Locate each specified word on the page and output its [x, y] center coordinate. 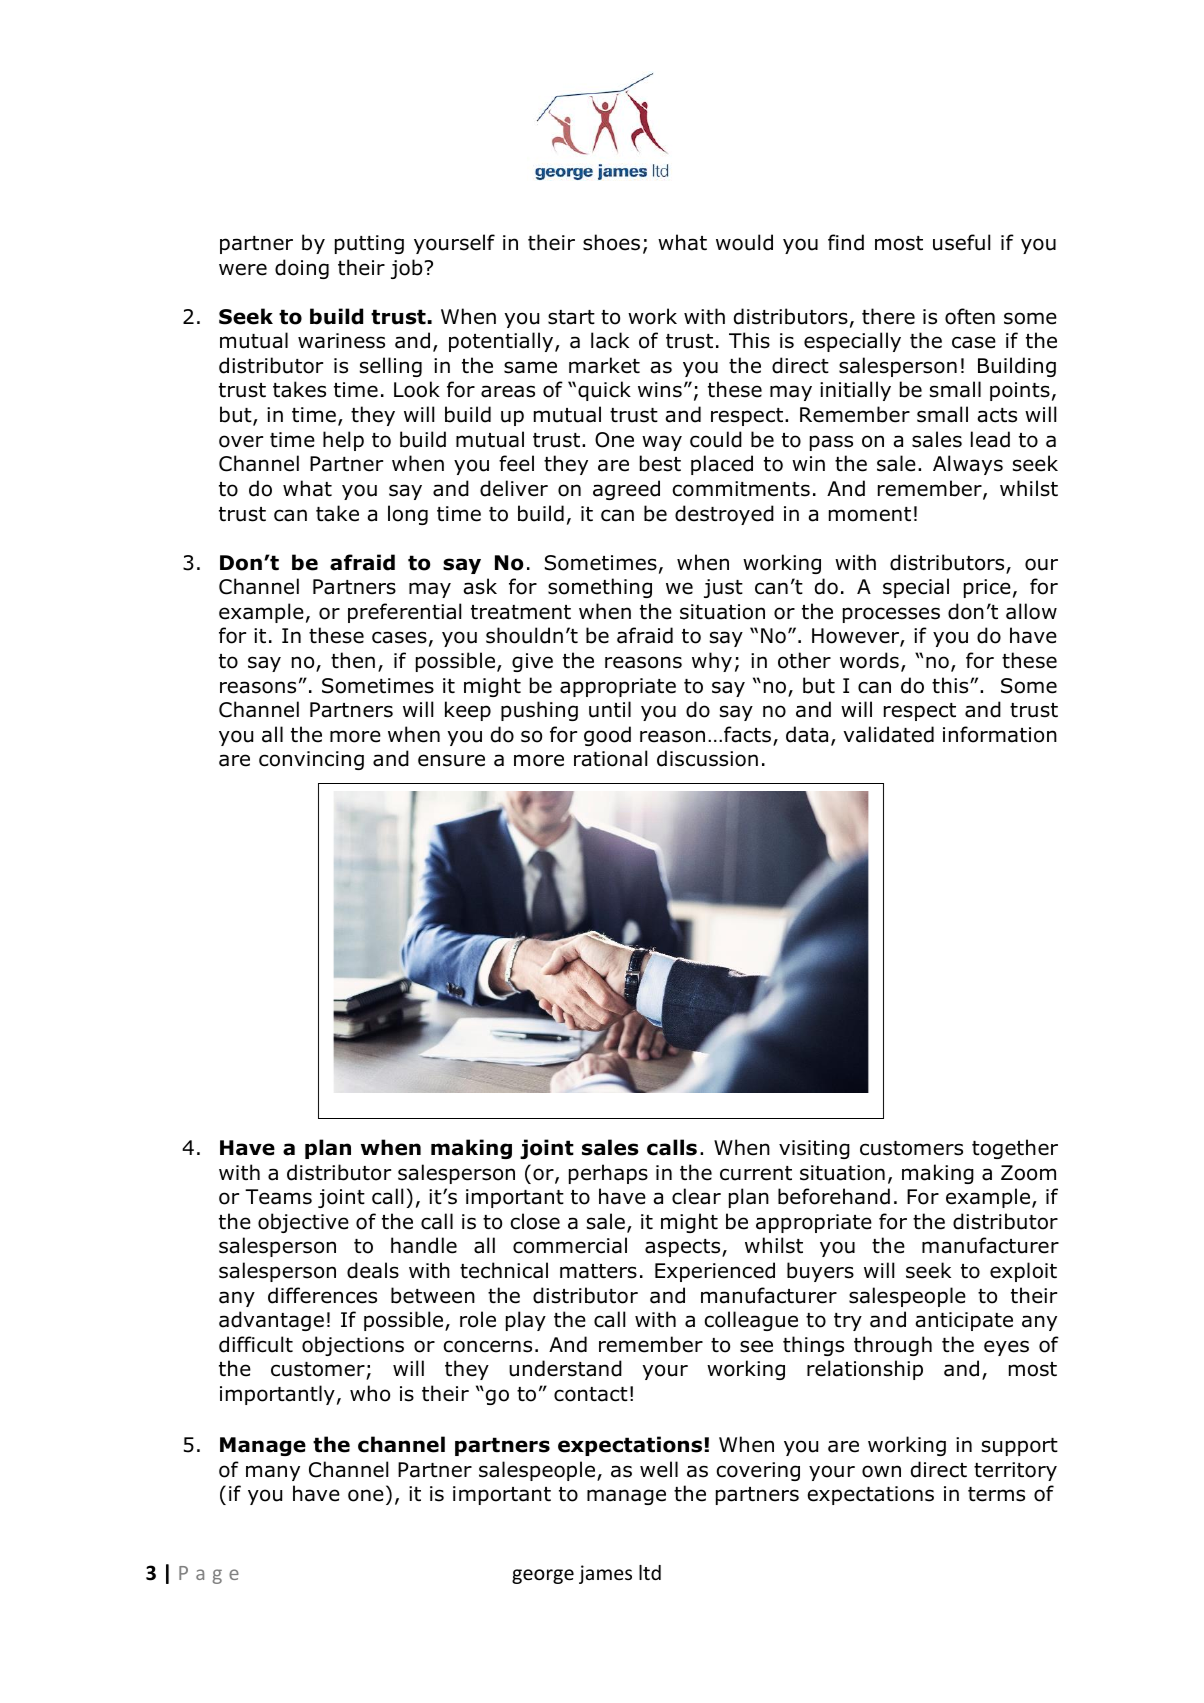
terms [996, 1494]
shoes [611, 242]
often [970, 316]
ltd [650, 1572]
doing [302, 269]
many [273, 1473]
